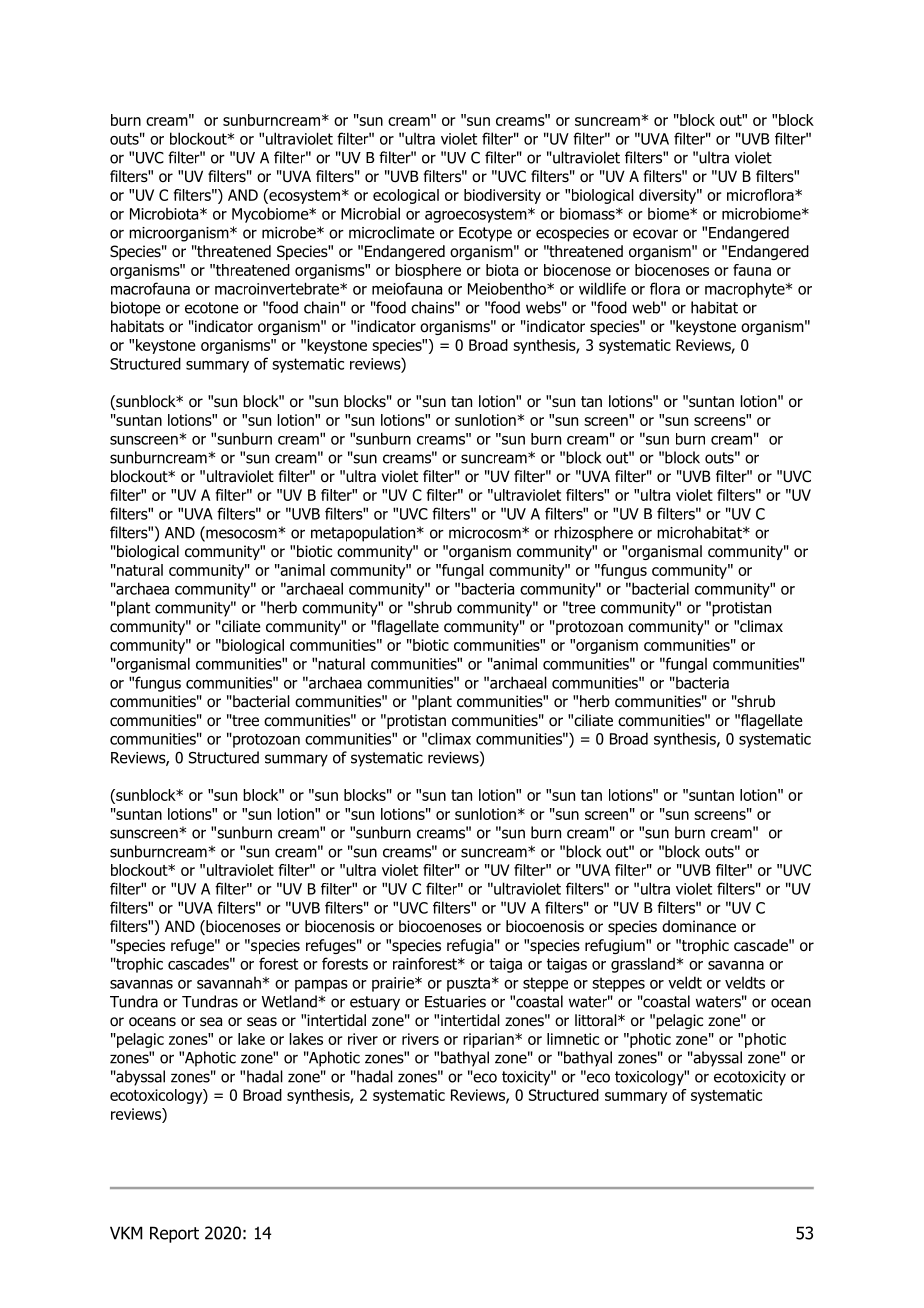 The height and width of the document is (1308, 924). I want to click on microcosm, so click(486, 533).
